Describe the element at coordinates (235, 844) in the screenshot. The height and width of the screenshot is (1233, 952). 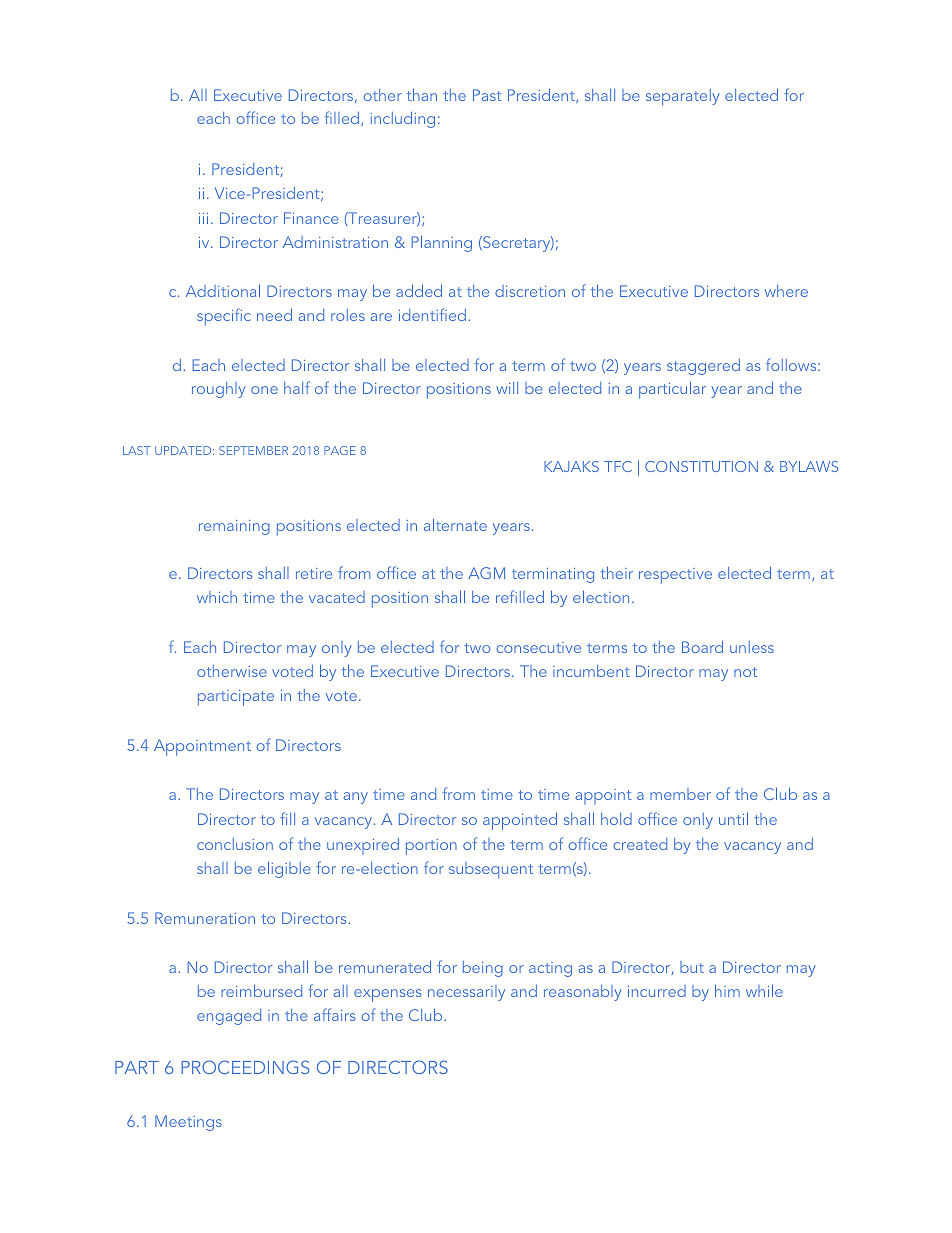
I see `conclusion` at that location.
